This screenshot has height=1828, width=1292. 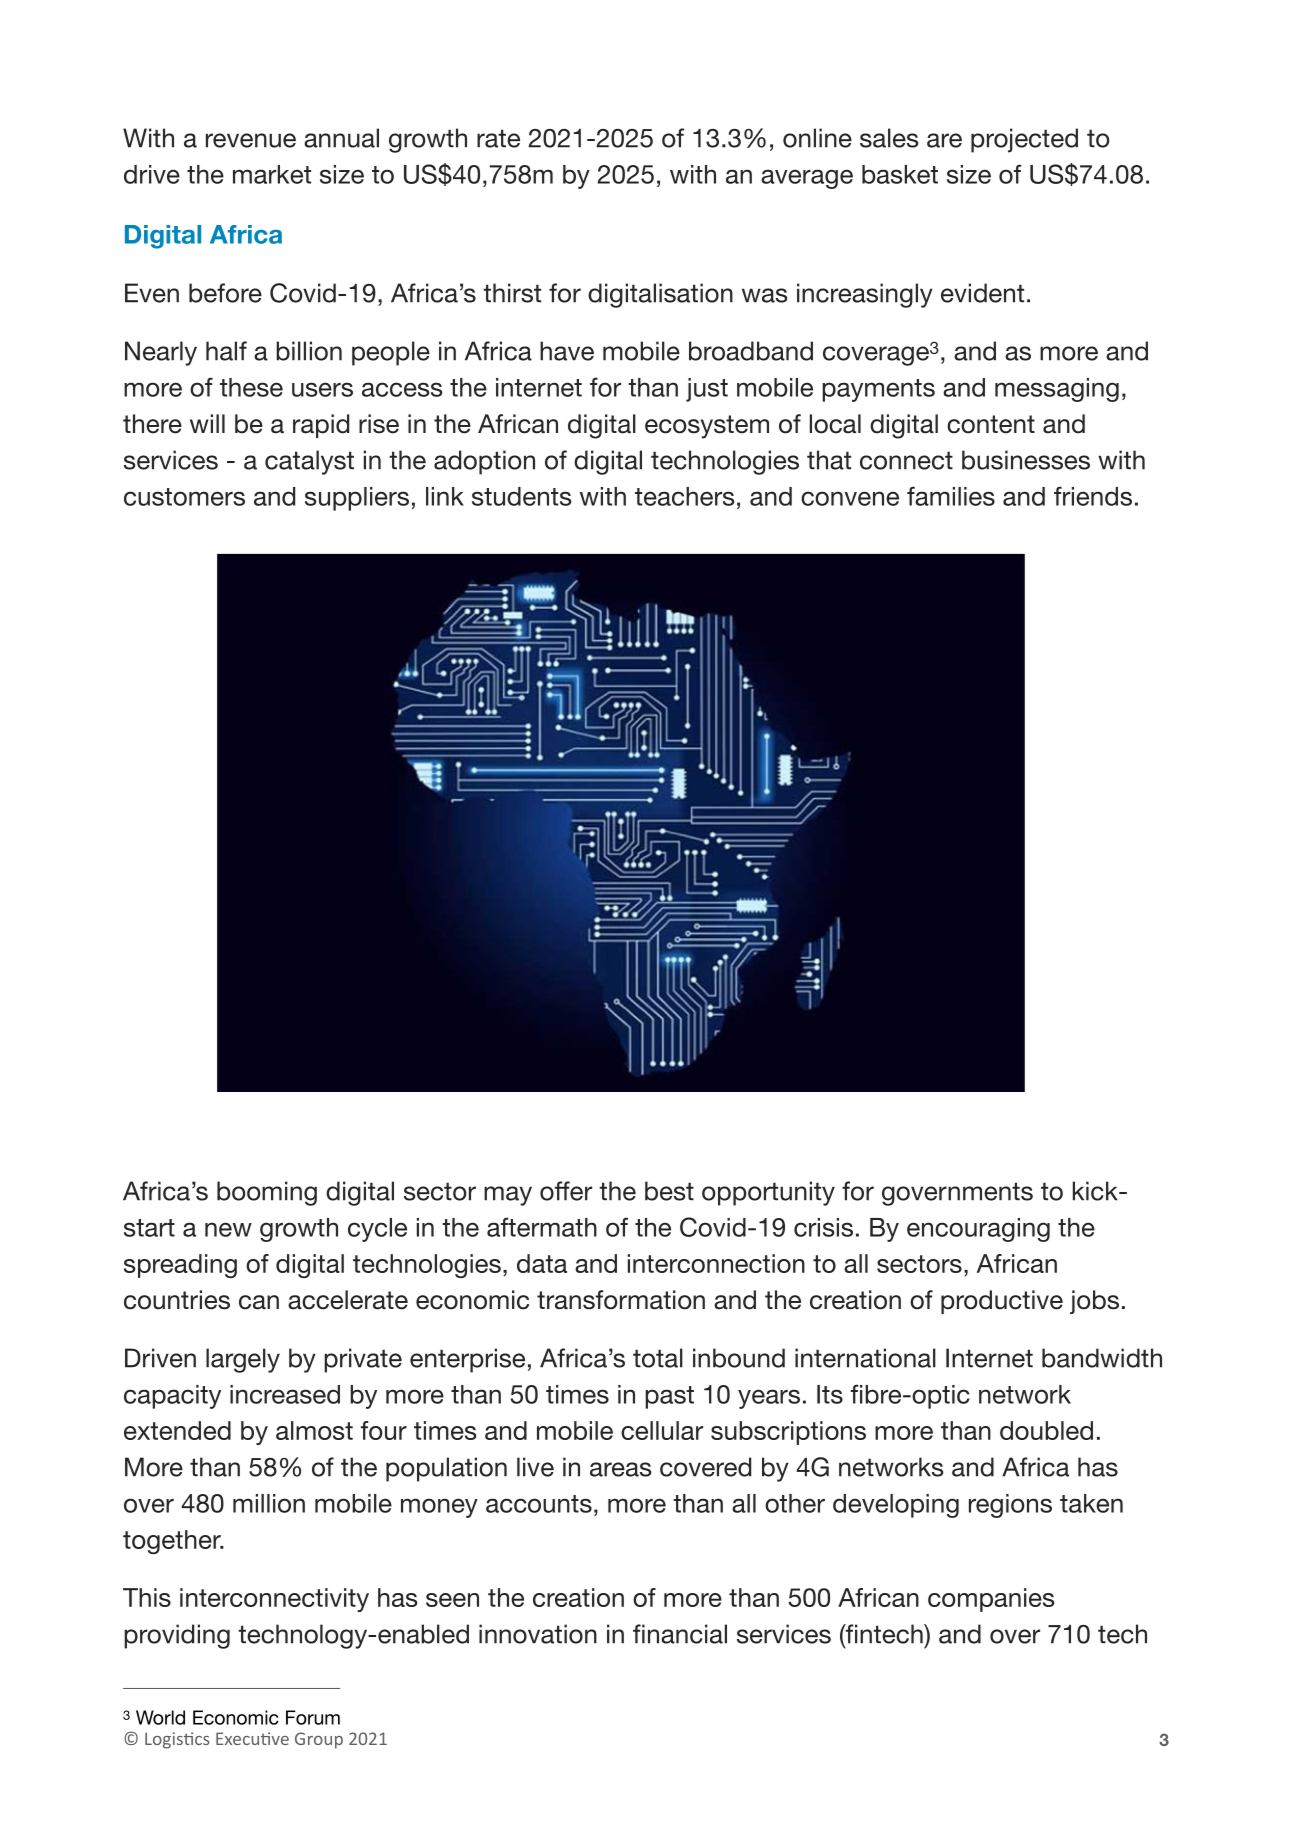 What do you see at coordinates (243, 1360) in the screenshot?
I see `largely` at bounding box center [243, 1360].
